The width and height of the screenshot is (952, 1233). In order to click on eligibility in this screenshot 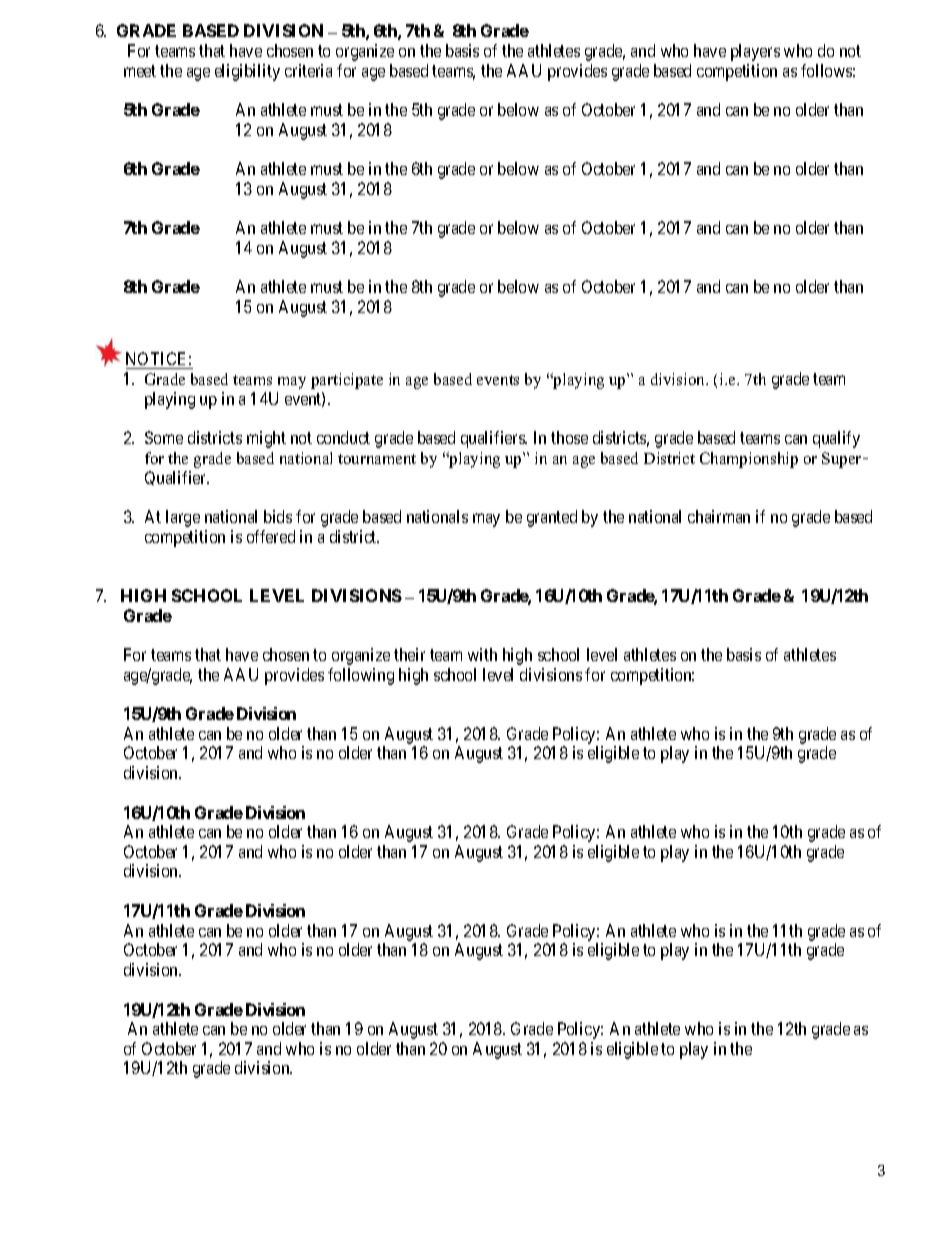, I will do `click(247, 72)`.
